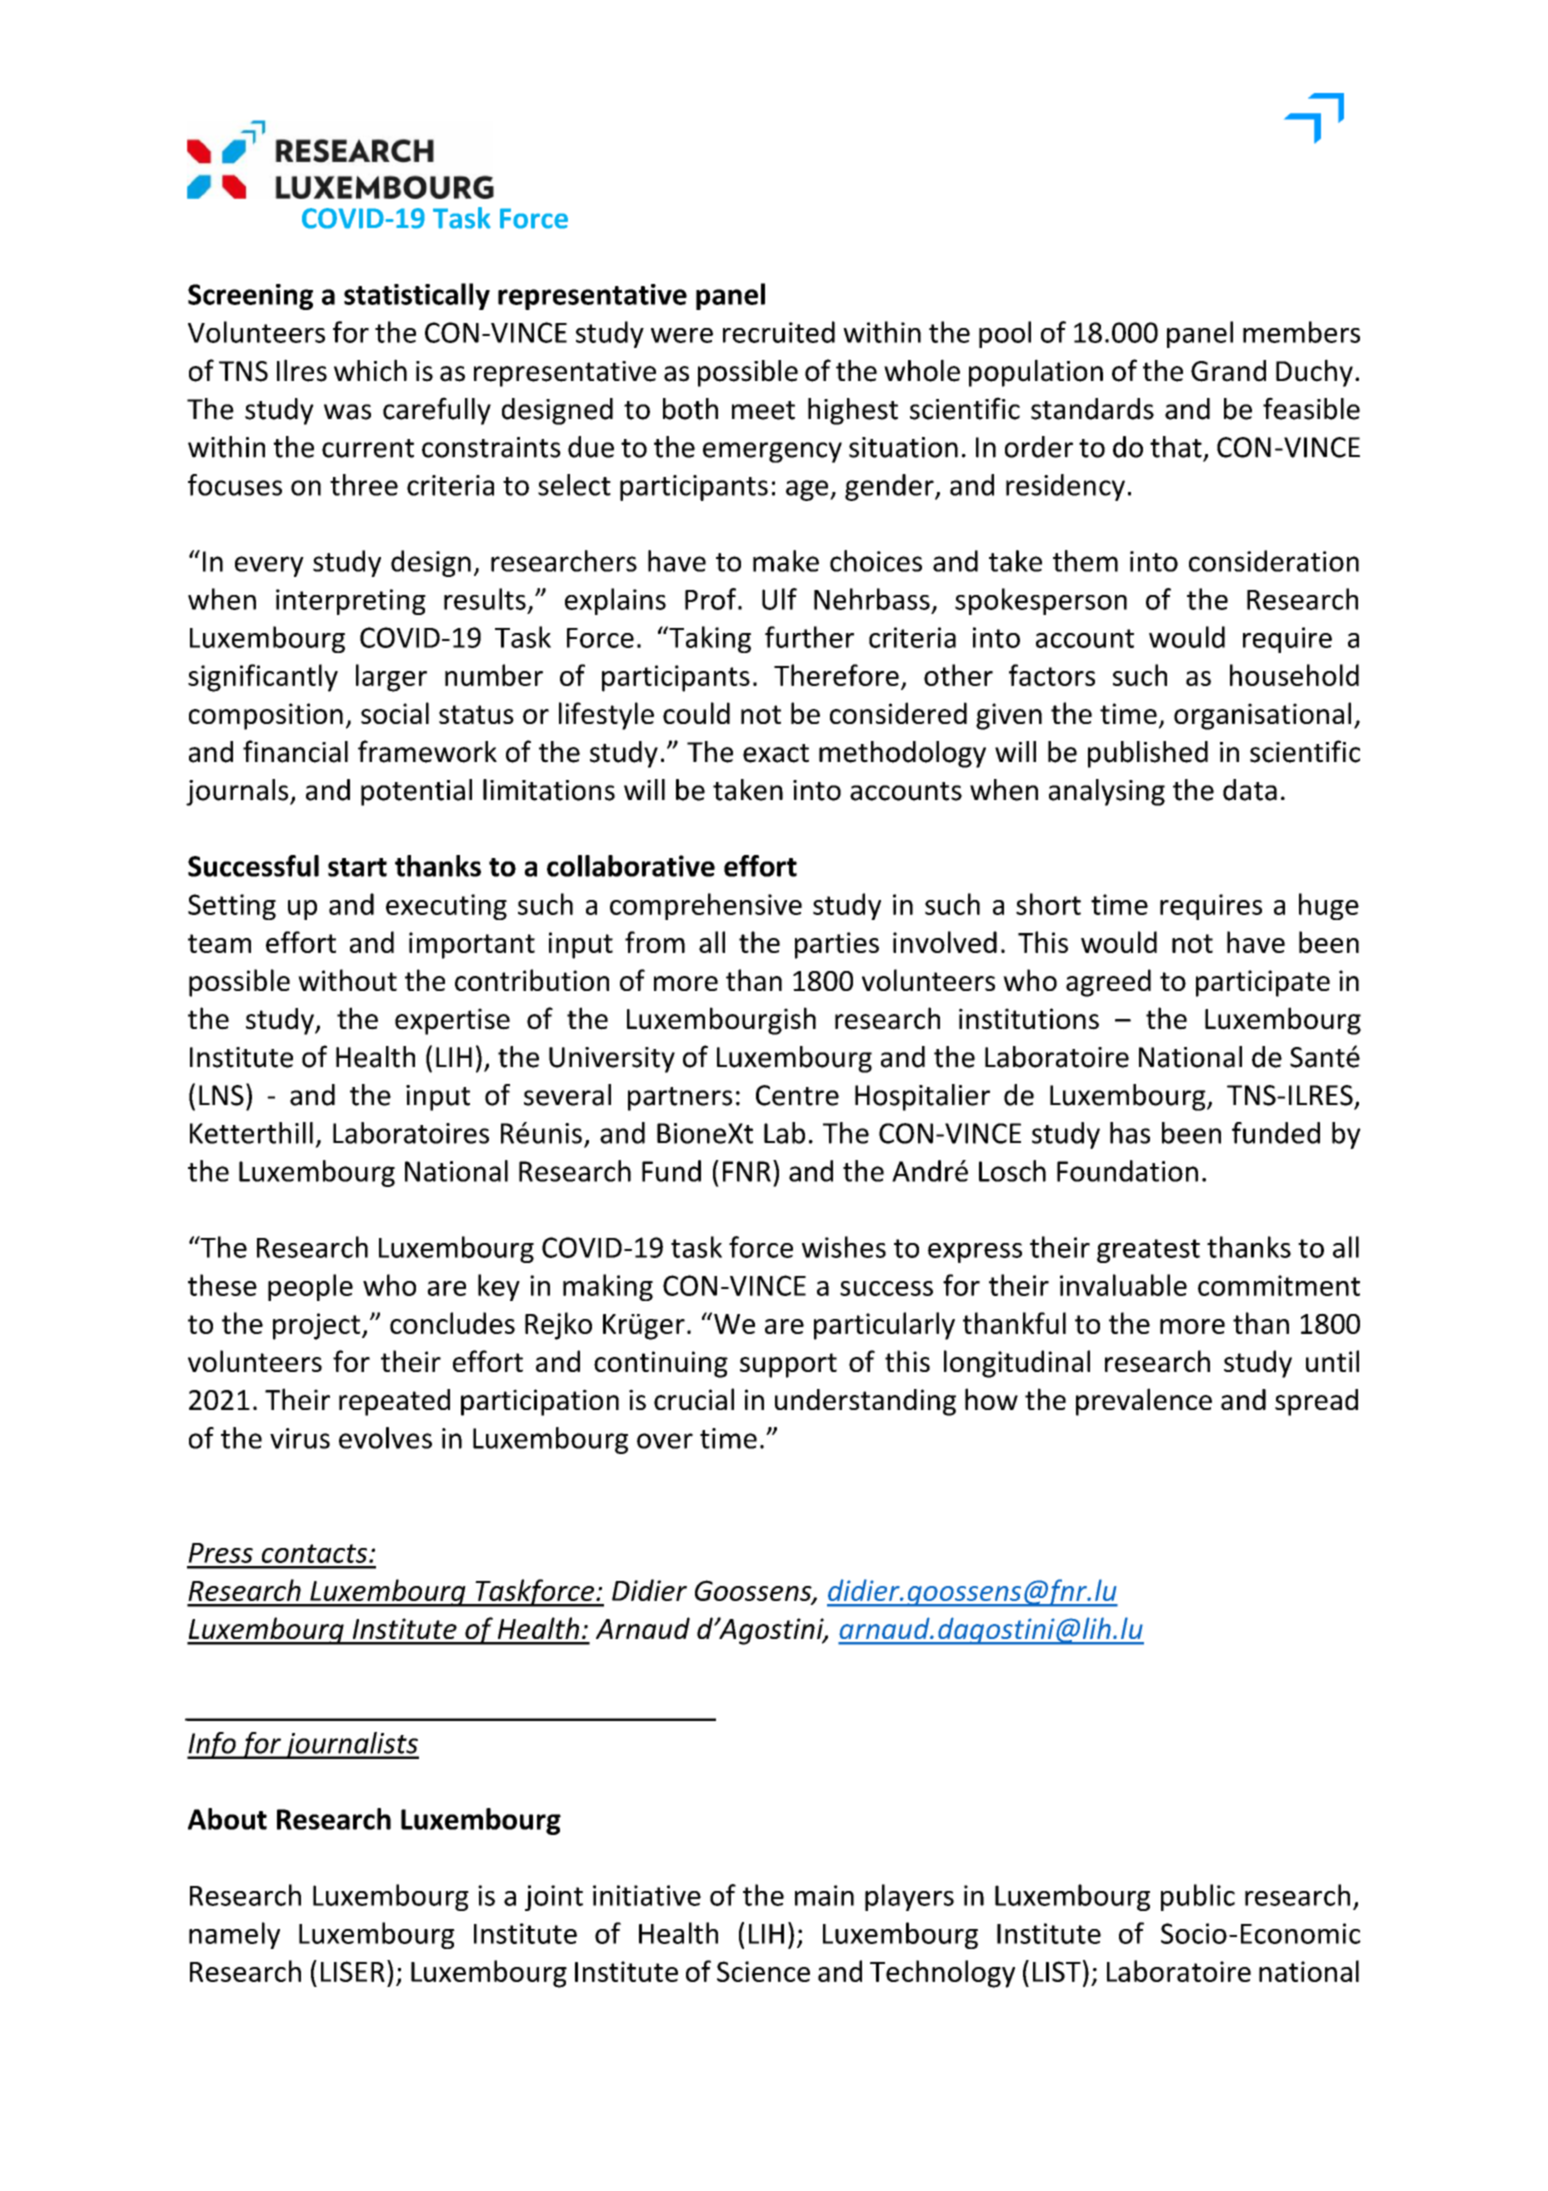  What do you see at coordinates (370, 370) in the screenshot?
I see `which` at bounding box center [370, 370].
